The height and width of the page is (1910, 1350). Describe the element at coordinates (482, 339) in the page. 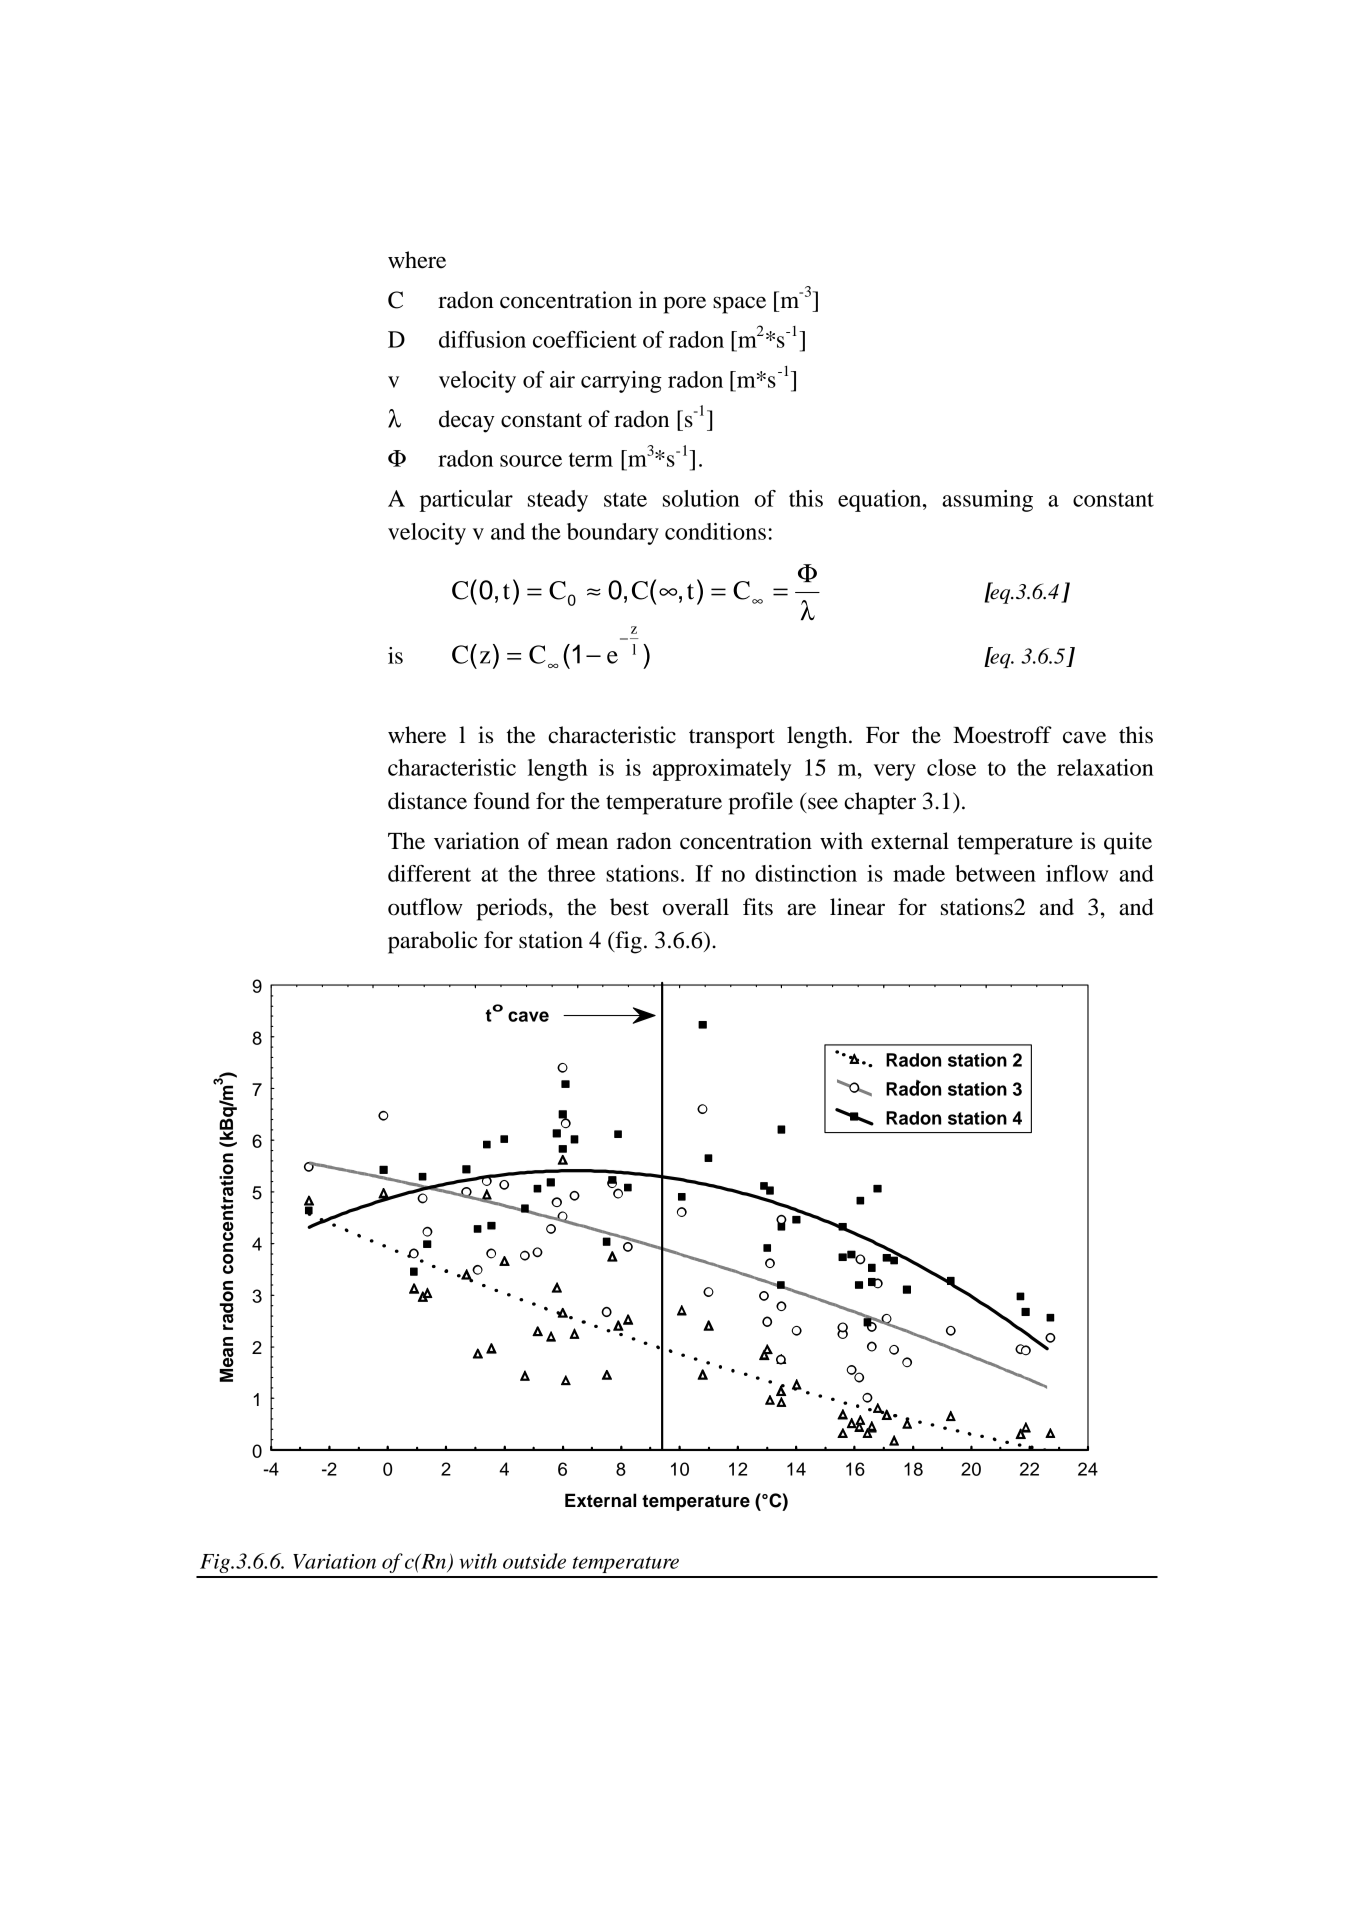

I see `diffusion` at that location.
